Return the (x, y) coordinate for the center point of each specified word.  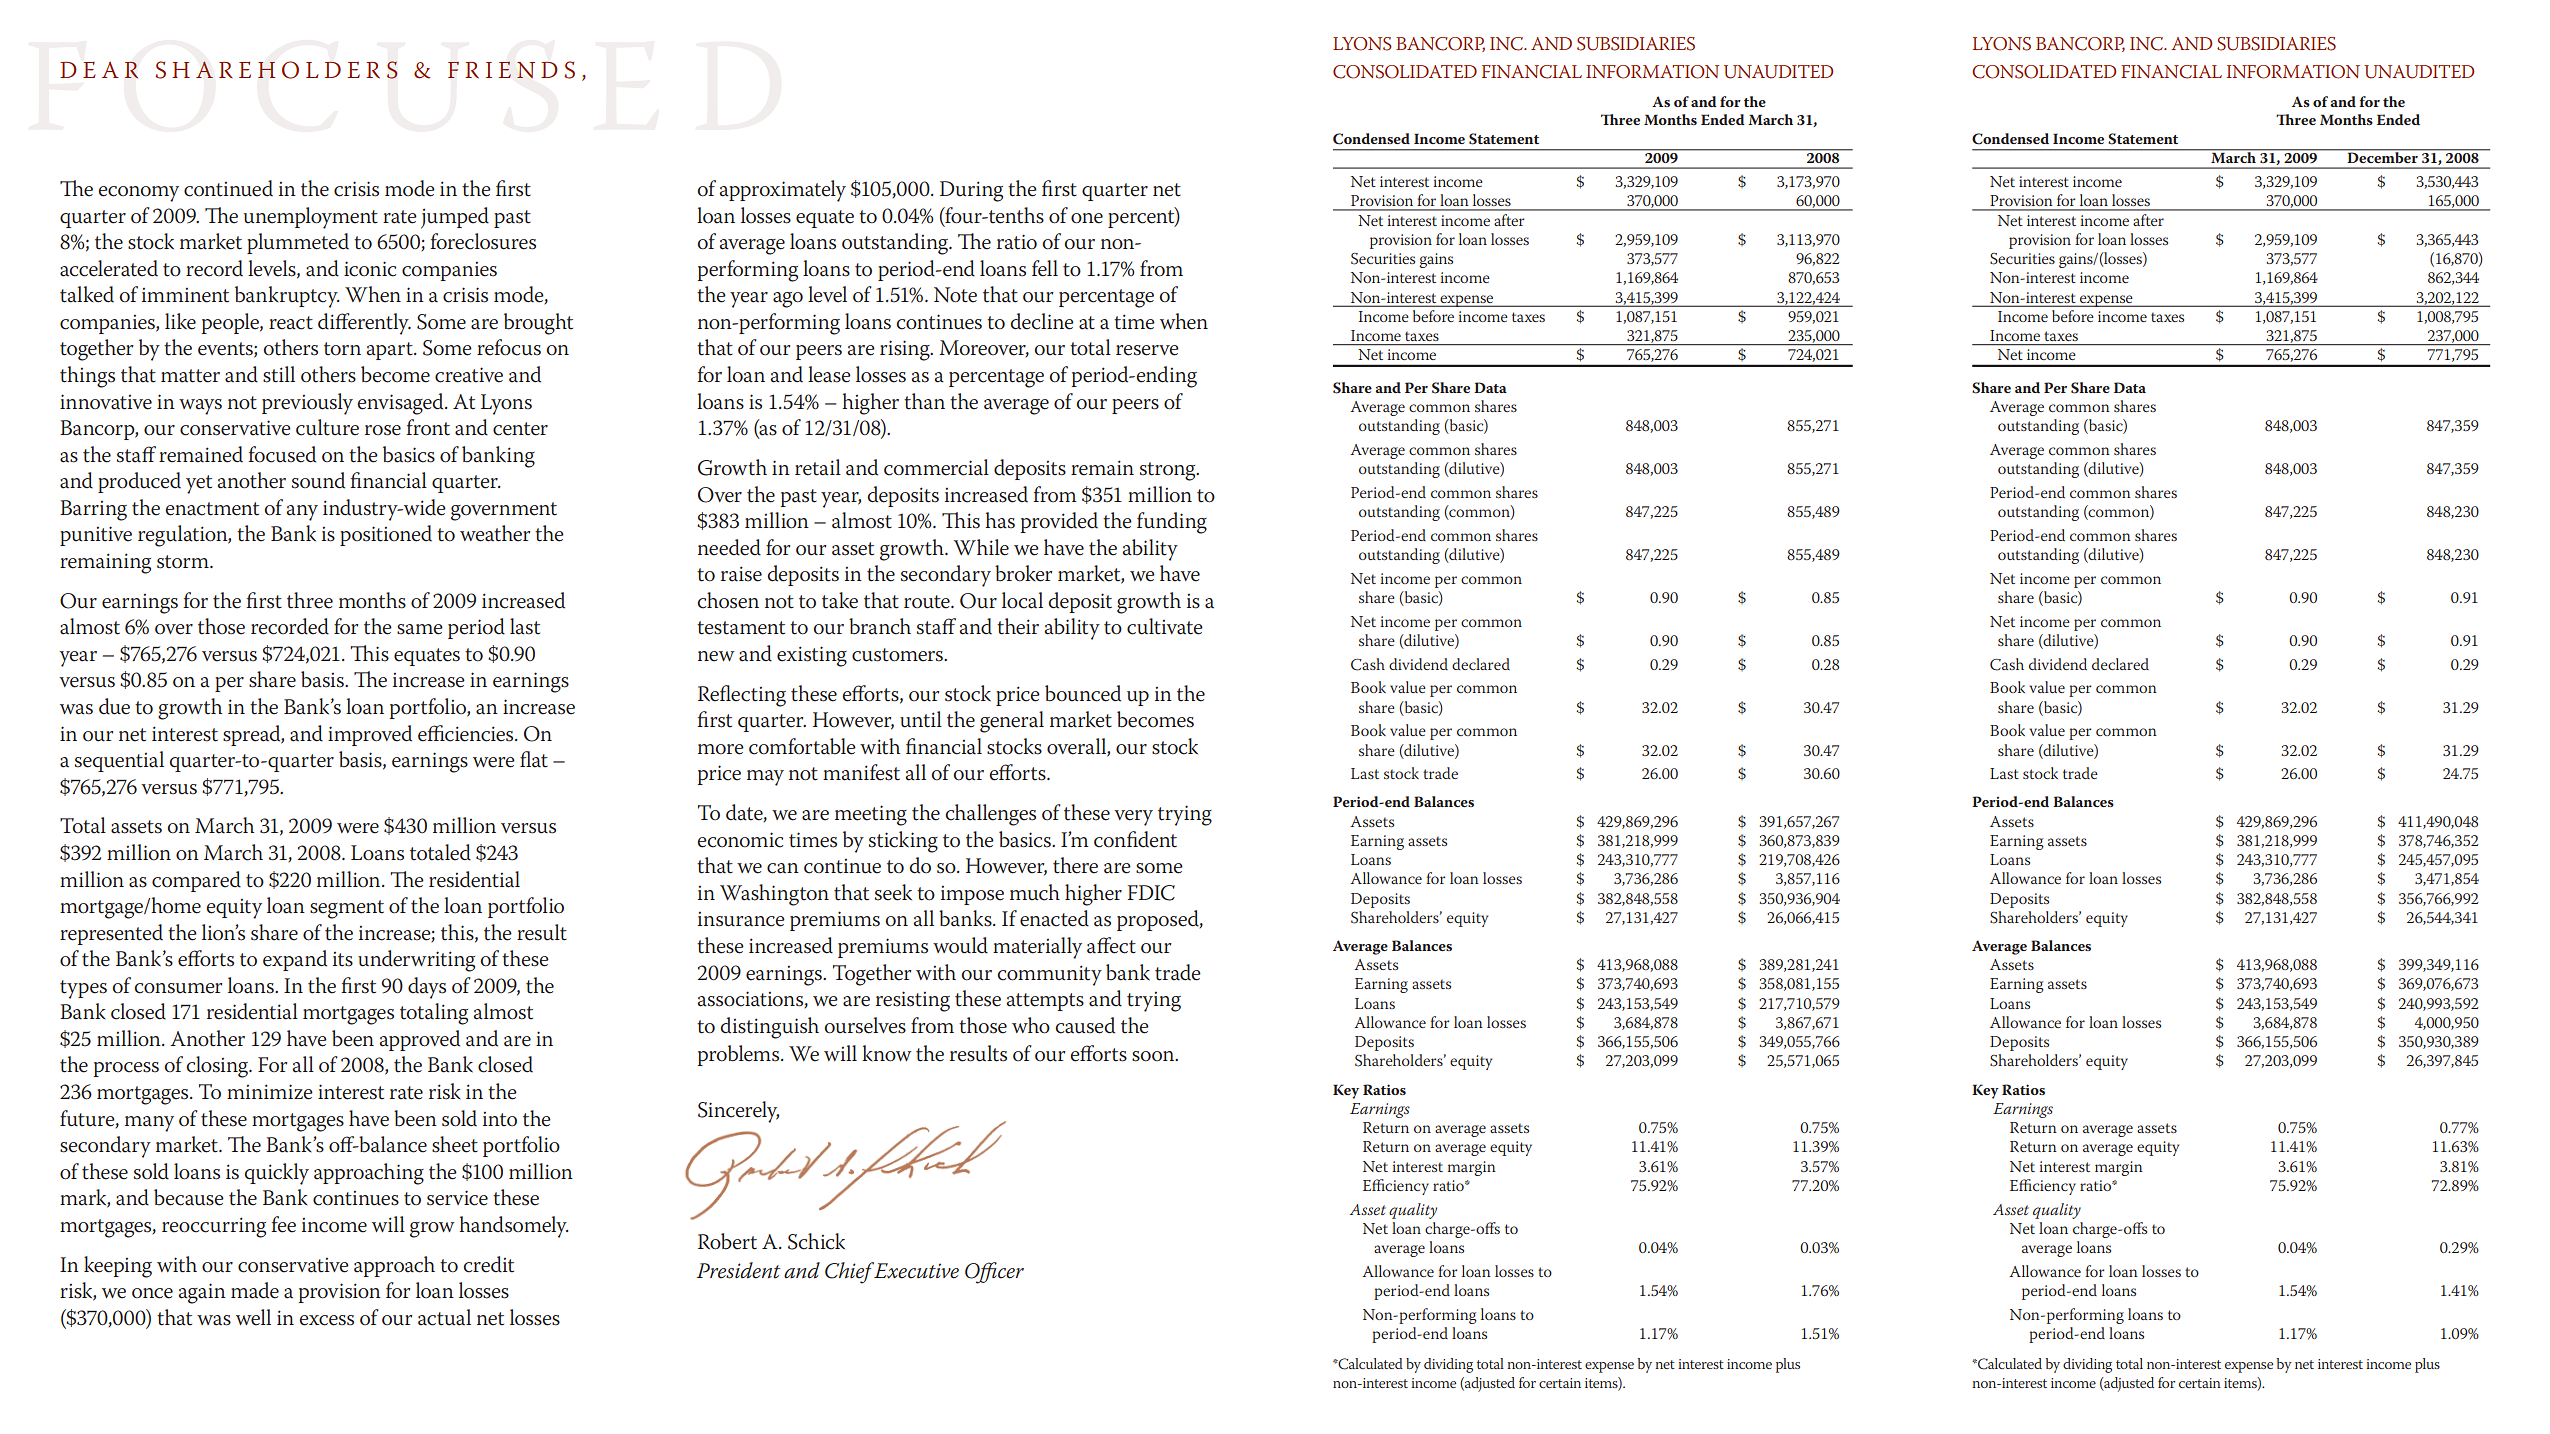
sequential (119, 761)
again (202, 1293)
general (1012, 722)
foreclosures (483, 241)
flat (534, 759)
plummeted (298, 243)
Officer (994, 1273)
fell (1045, 268)
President (738, 1270)
